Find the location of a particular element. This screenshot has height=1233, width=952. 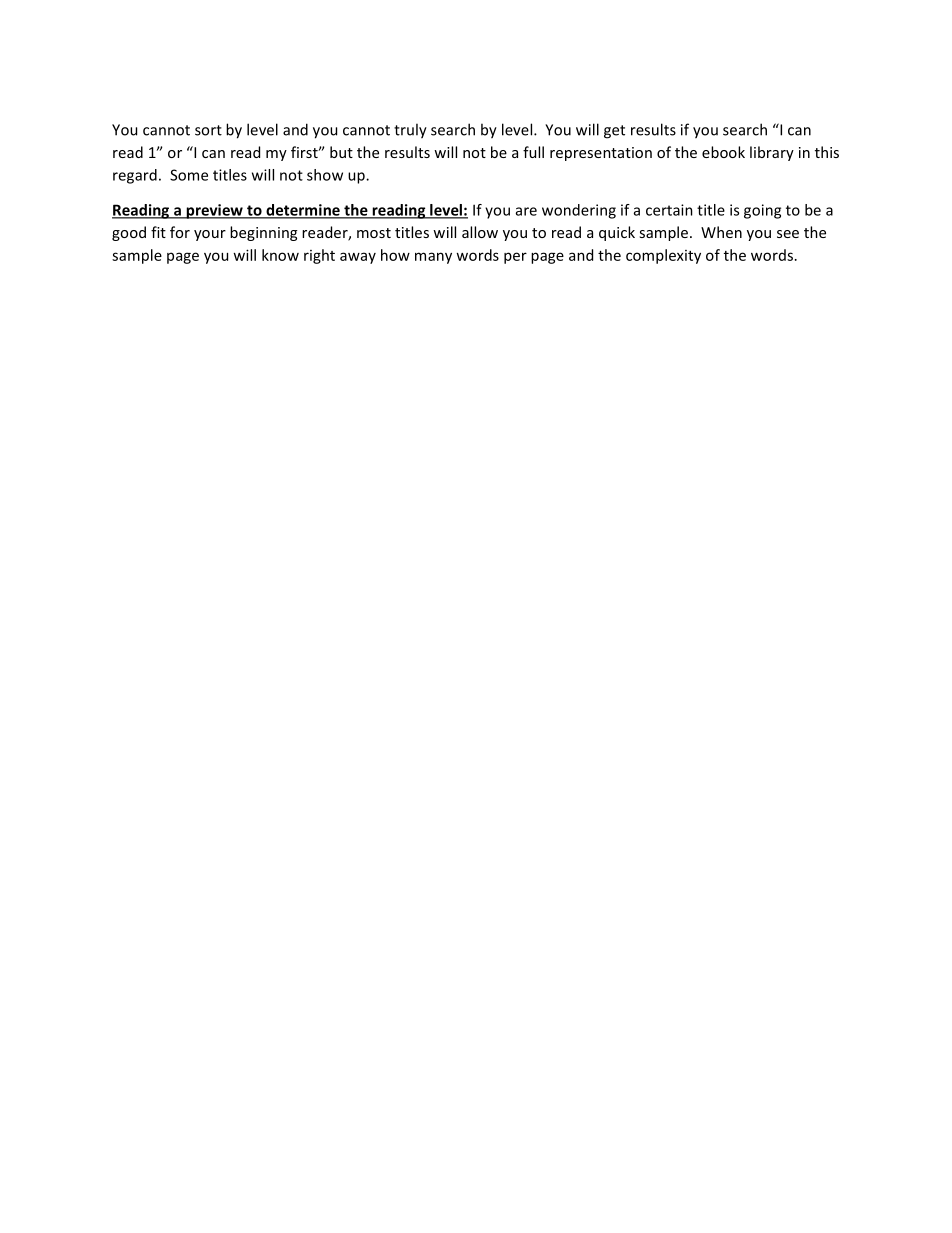

complexity is located at coordinates (663, 256).
